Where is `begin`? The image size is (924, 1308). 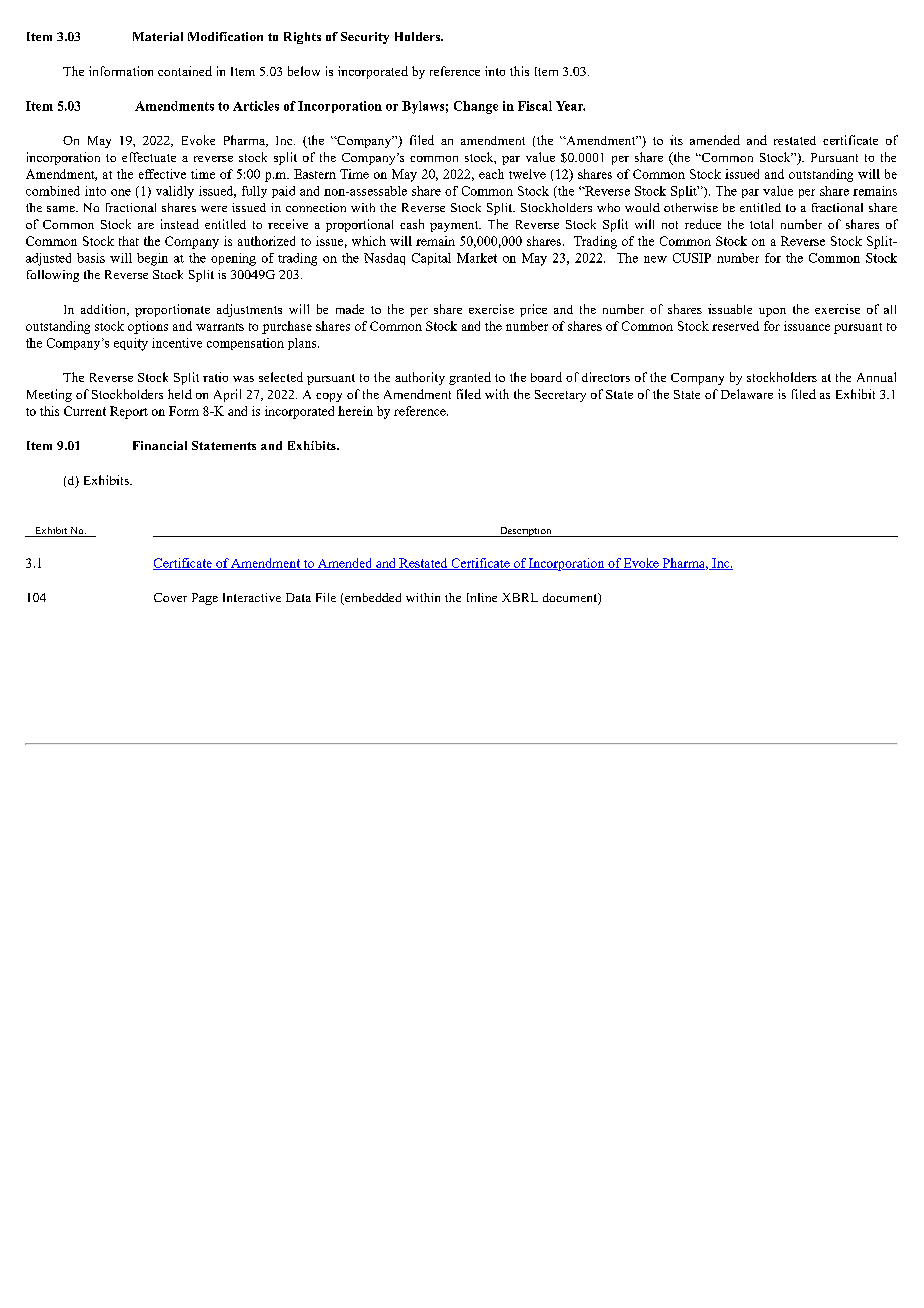 begin is located at coordinates (152, 259).
